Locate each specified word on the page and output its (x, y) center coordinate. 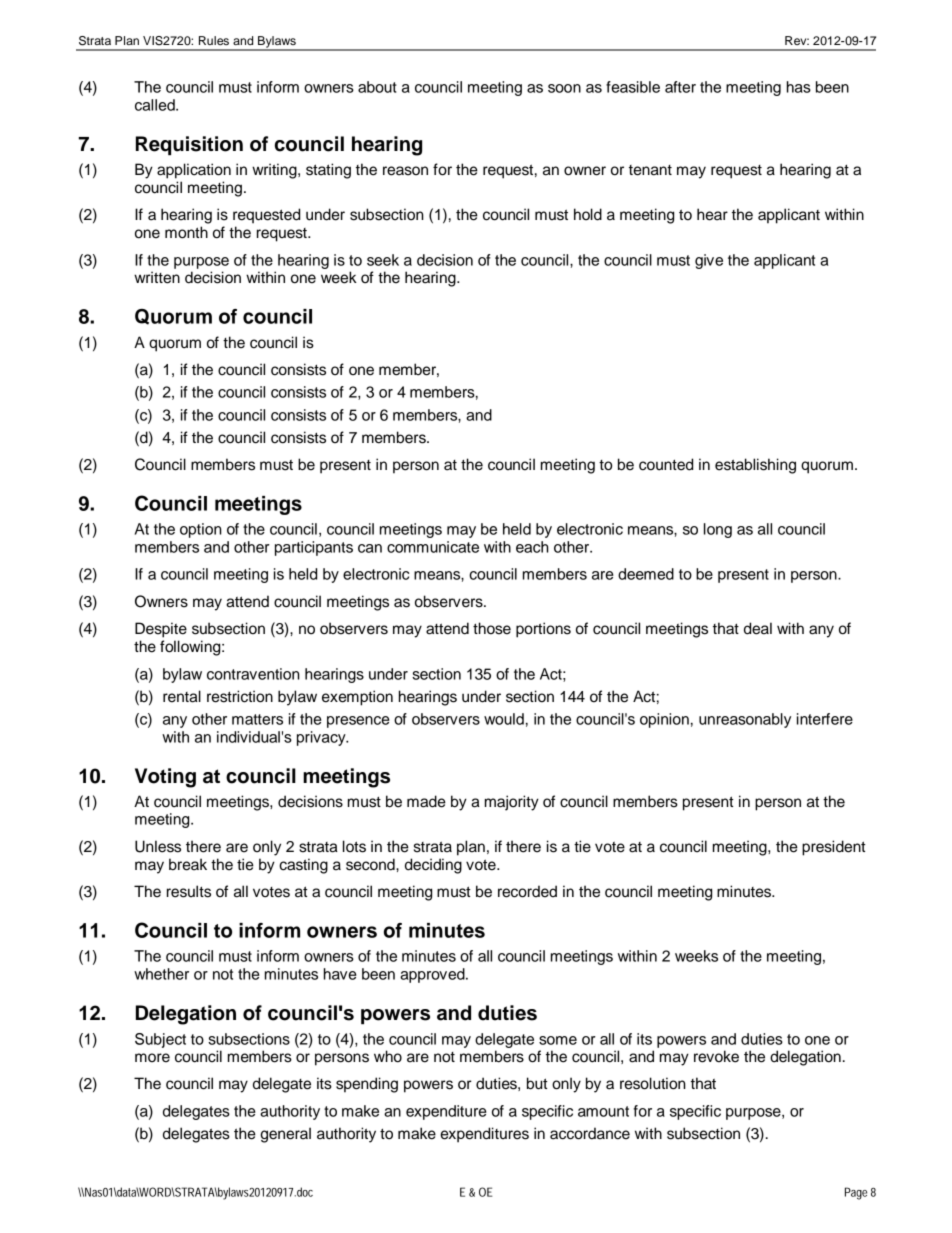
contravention (253, 674)
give (709, 261)
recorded (527, 891)
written (157, 277)
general (285, 1135)
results (189, 891)
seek (383, 260)
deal (758, 628)
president (834, 848)
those (492, 628)
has (799, 87)
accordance (590, 1133)
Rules (214, 40)
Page (856, 1193)
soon (564, 88)
